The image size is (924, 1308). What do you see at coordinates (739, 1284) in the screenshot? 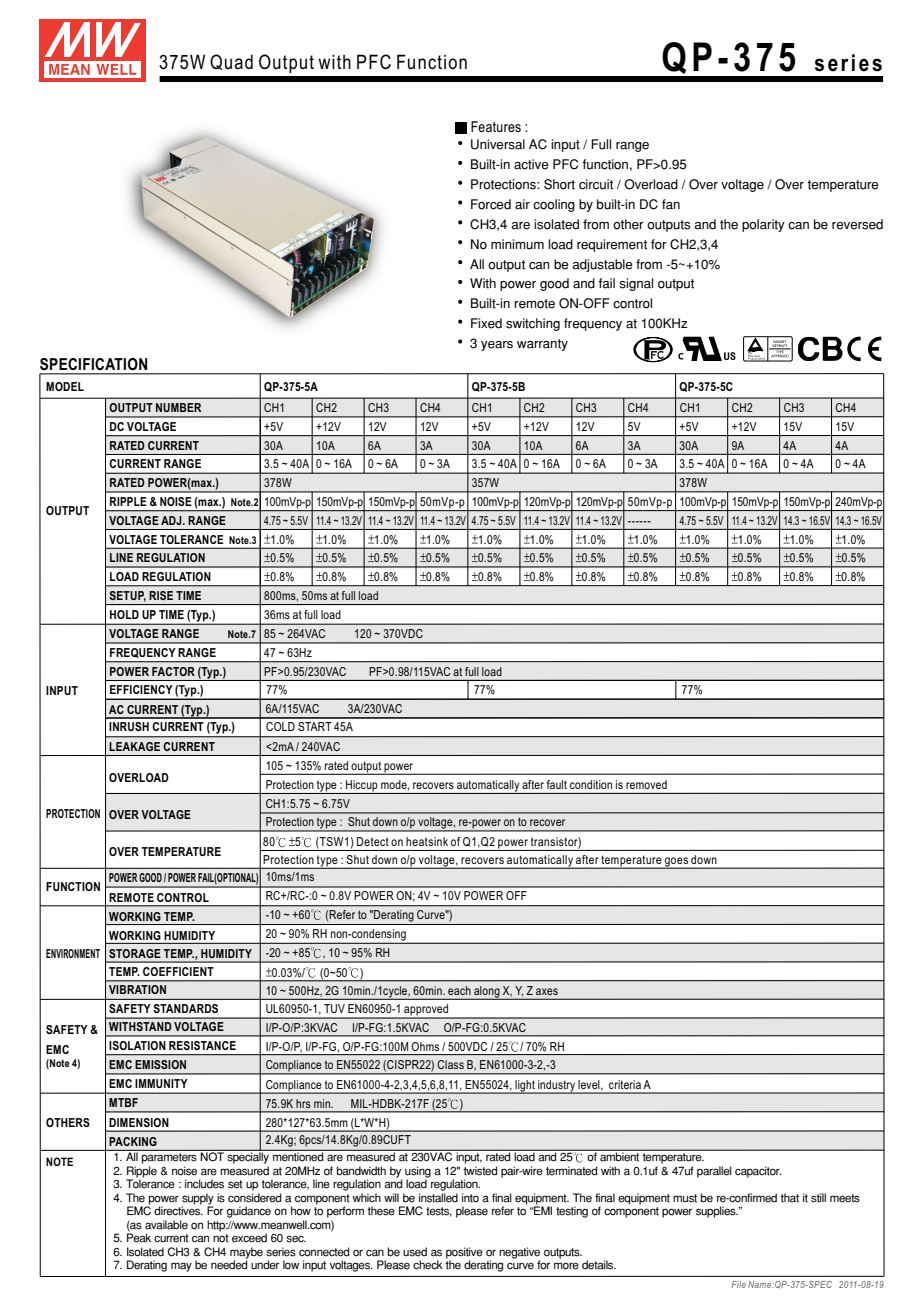
I see `File` at bounding box center [739, 1284].
